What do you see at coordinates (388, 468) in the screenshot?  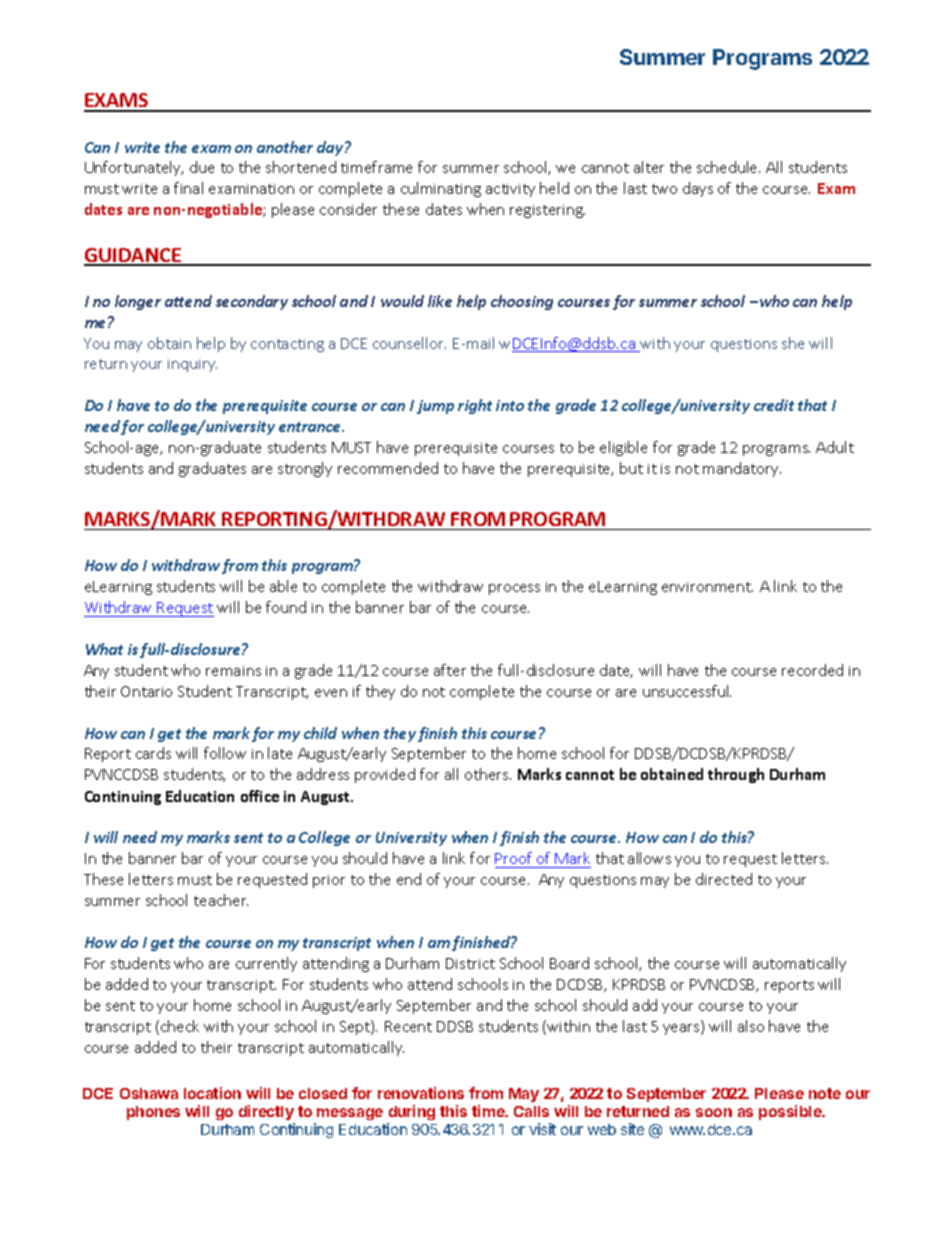 I see `recommended` at bounding box center [388, 468].
